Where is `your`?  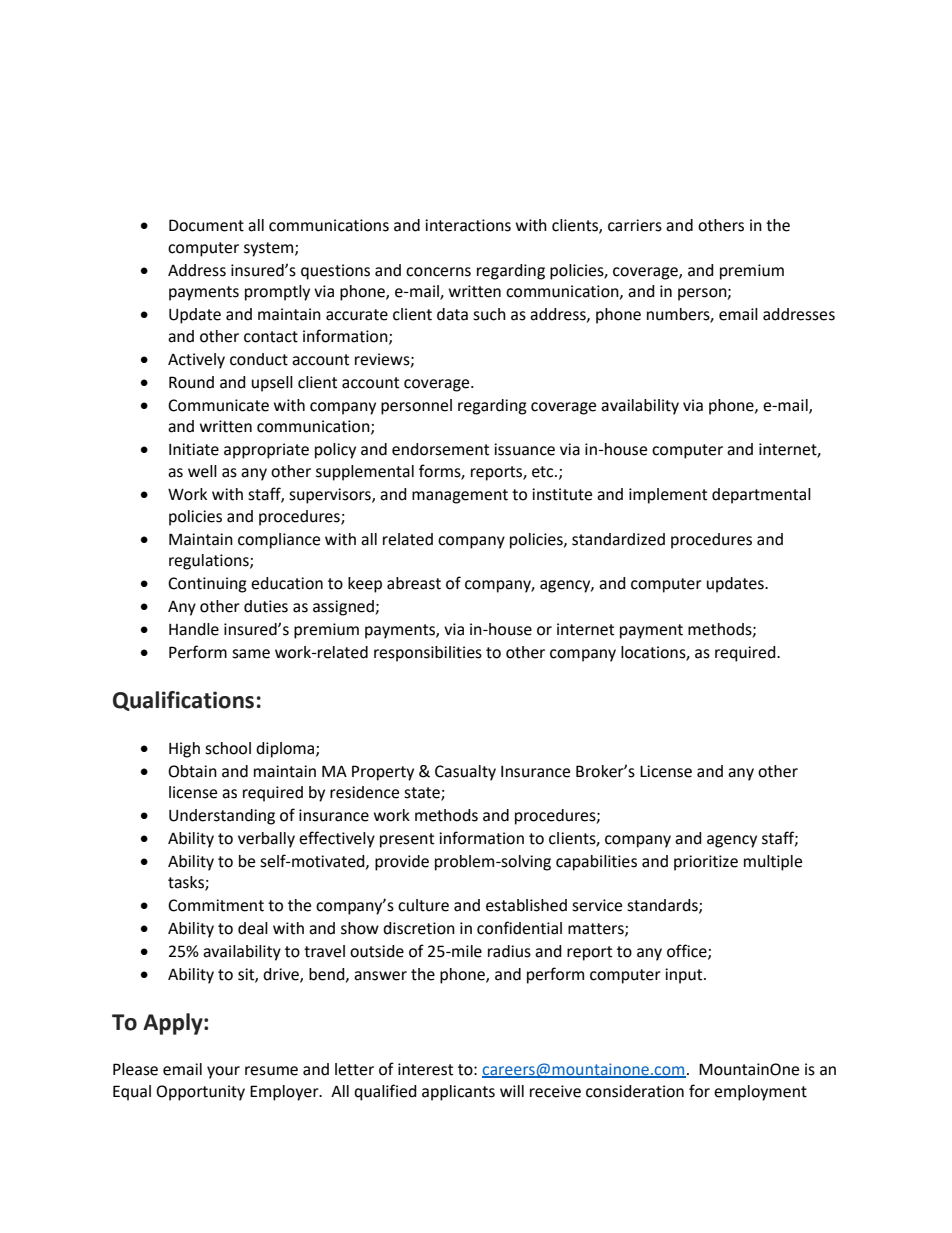
your is located at coordinates (223, 1072).
